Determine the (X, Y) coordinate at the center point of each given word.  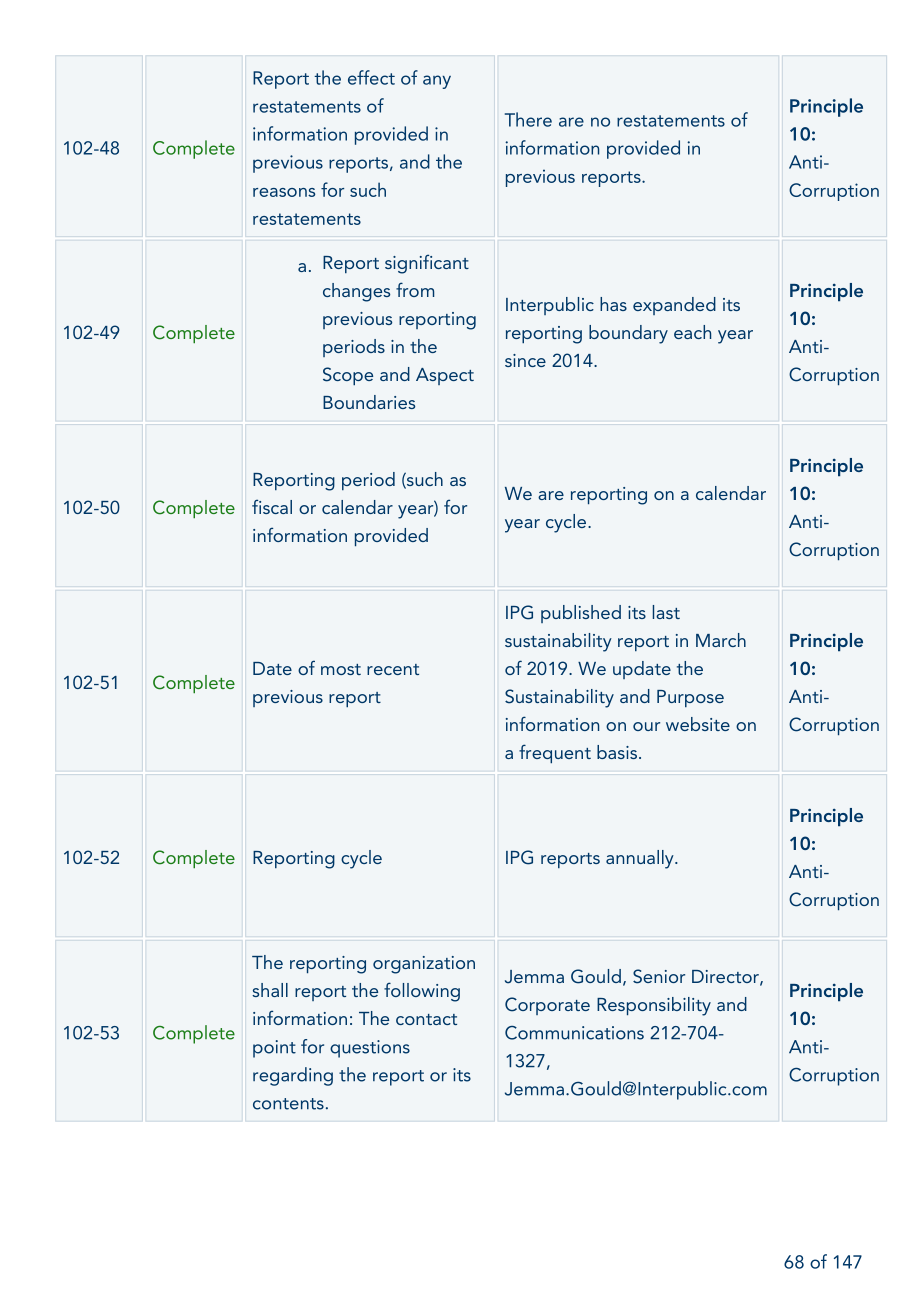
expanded (674, 306)
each (692, 332)
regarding (293, 1076)
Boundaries (369, 402)
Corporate (547, 1006)
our (646, 726)
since (525, 360)
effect (371, 77)
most (341, 669)
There (528, 119)
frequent (555, 753)
